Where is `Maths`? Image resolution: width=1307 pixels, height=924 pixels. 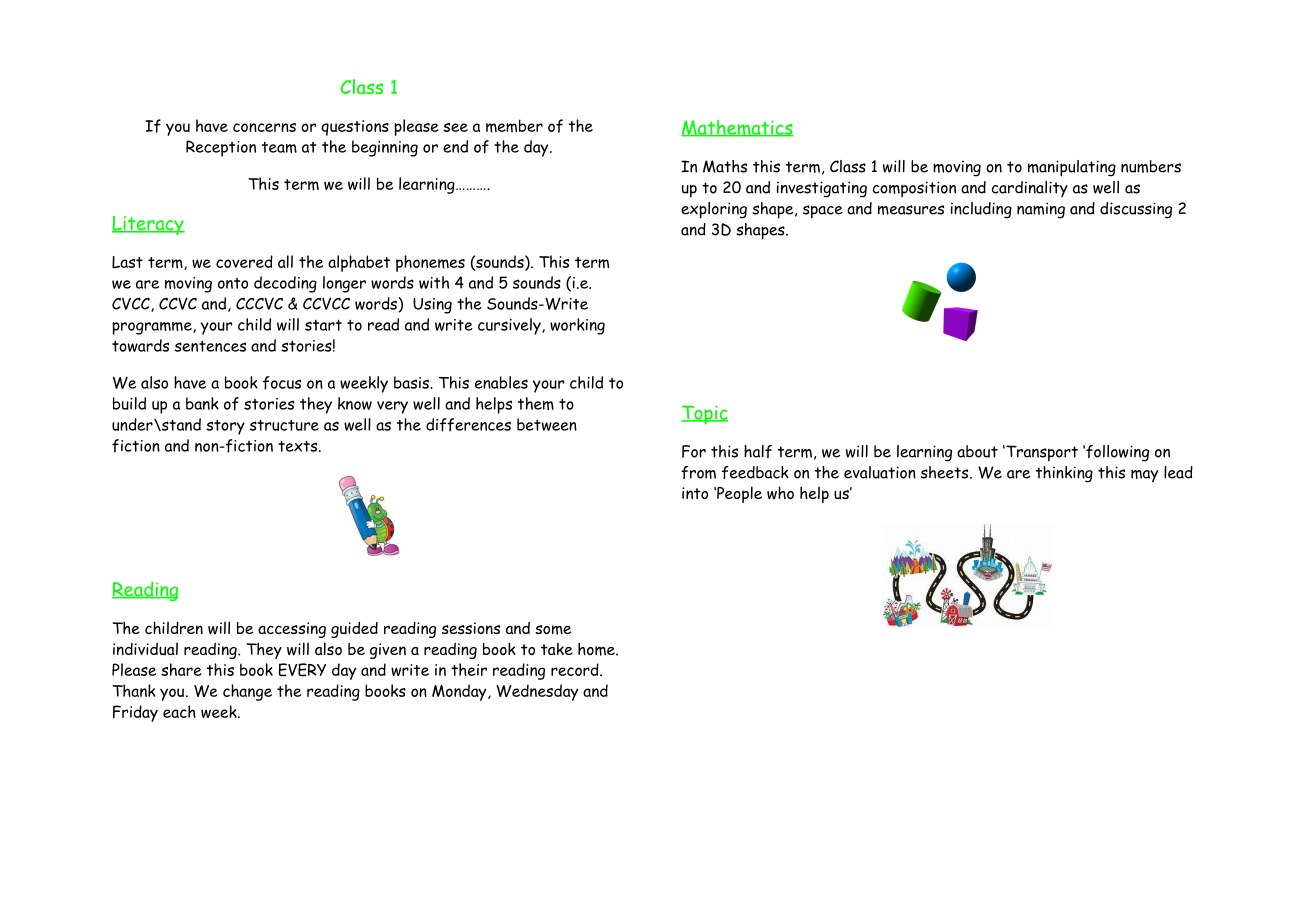
Maths is located at coordinates (725, 166).
